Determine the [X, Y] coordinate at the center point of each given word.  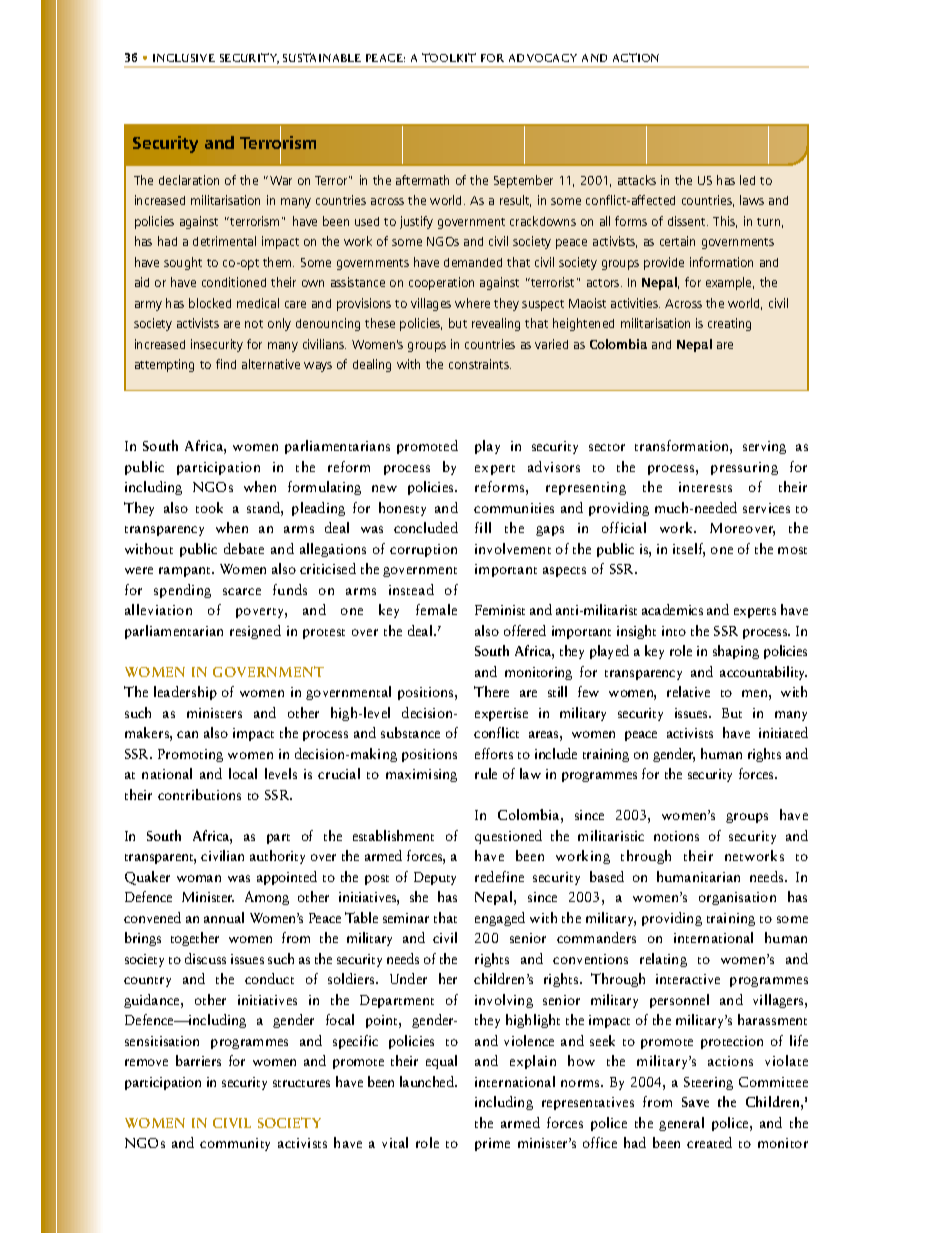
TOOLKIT [449, 57]
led [747, 180]
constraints [480, 364]
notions [676, 836]
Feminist [500, 610]
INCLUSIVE [184, 58]
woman [199, 878]
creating [729, 324]
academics [672, 609]
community [235, 1144]
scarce [242, 591]
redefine [499, 876]
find [226, 364]
